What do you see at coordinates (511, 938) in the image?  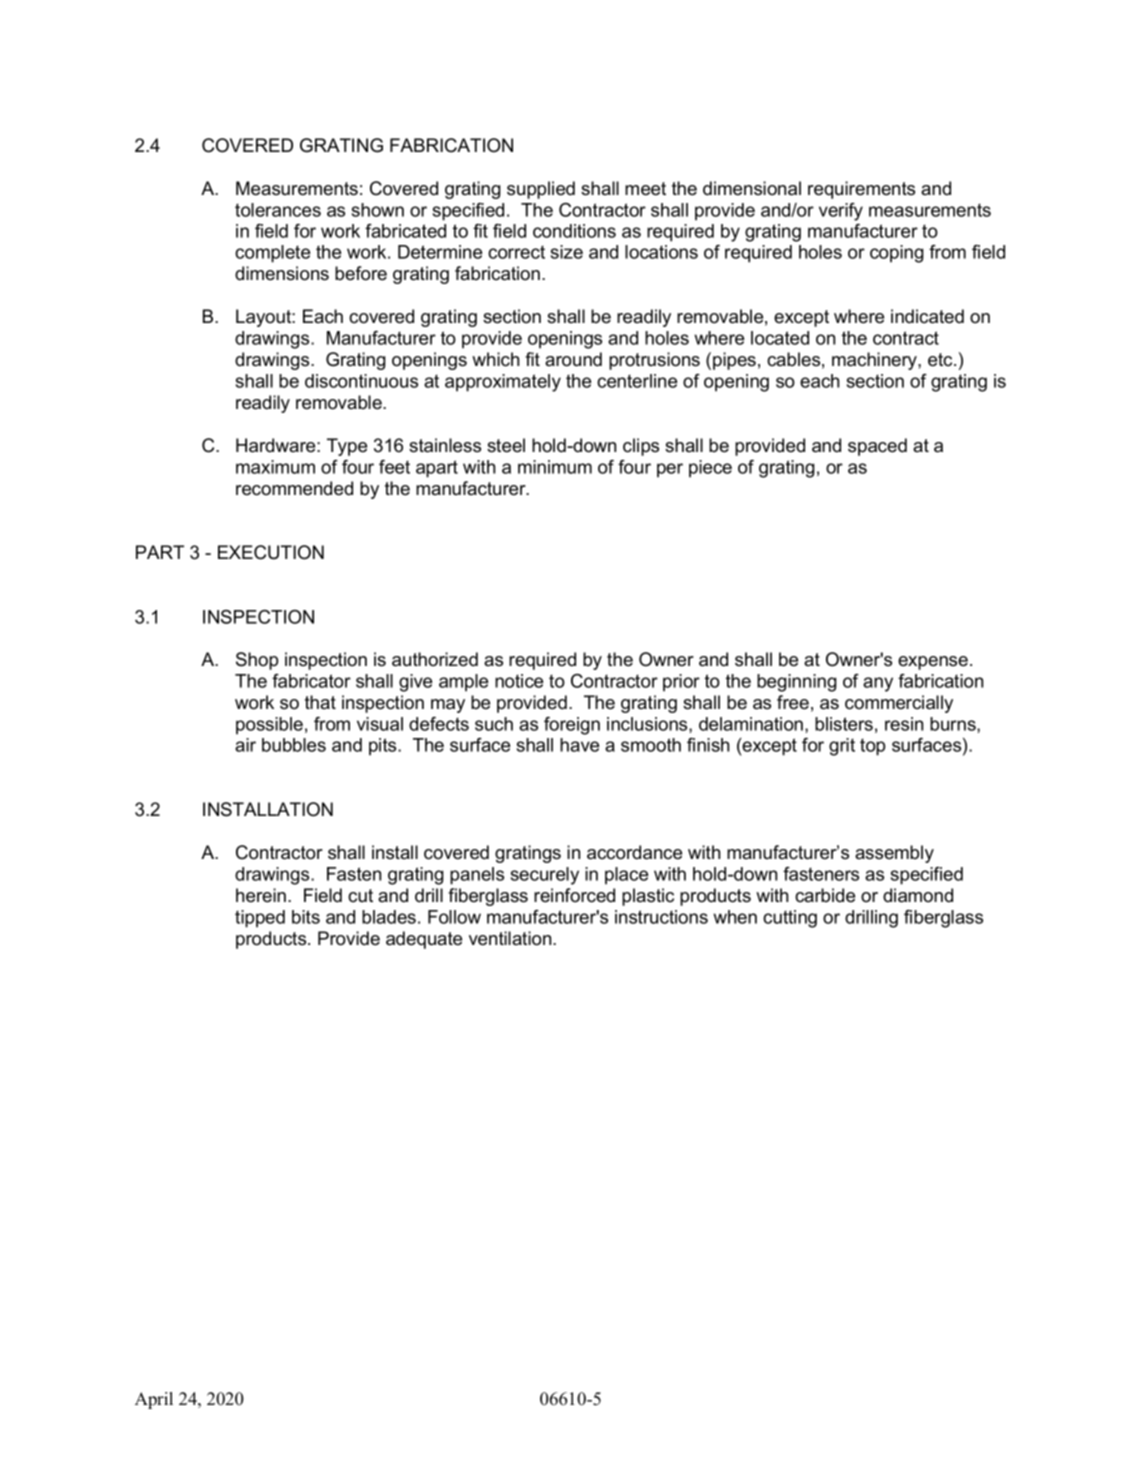 I see `ventilation` at bounding box center [511, 938].
